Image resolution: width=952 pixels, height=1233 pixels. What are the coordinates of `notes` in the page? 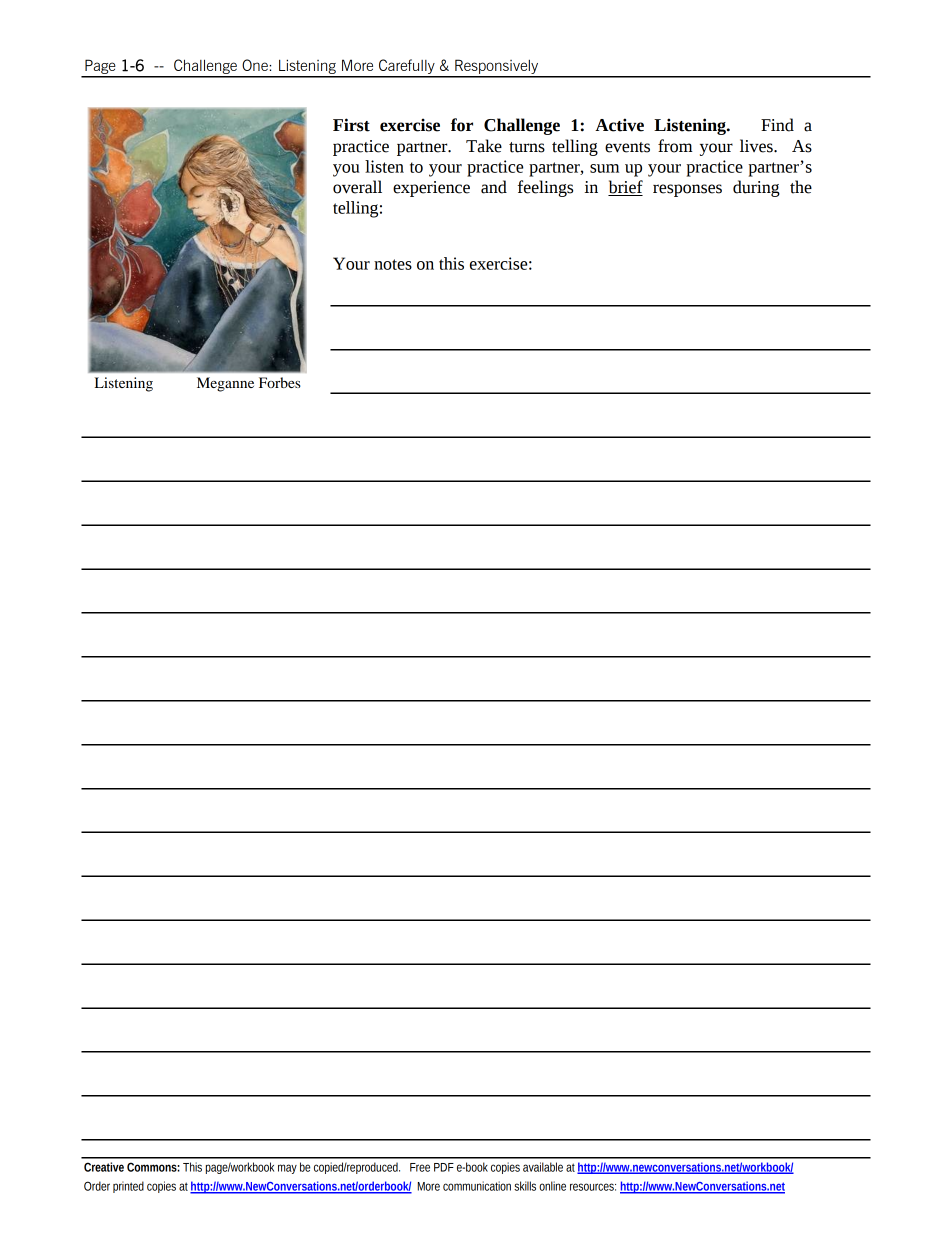 It's located at (393, 264).
